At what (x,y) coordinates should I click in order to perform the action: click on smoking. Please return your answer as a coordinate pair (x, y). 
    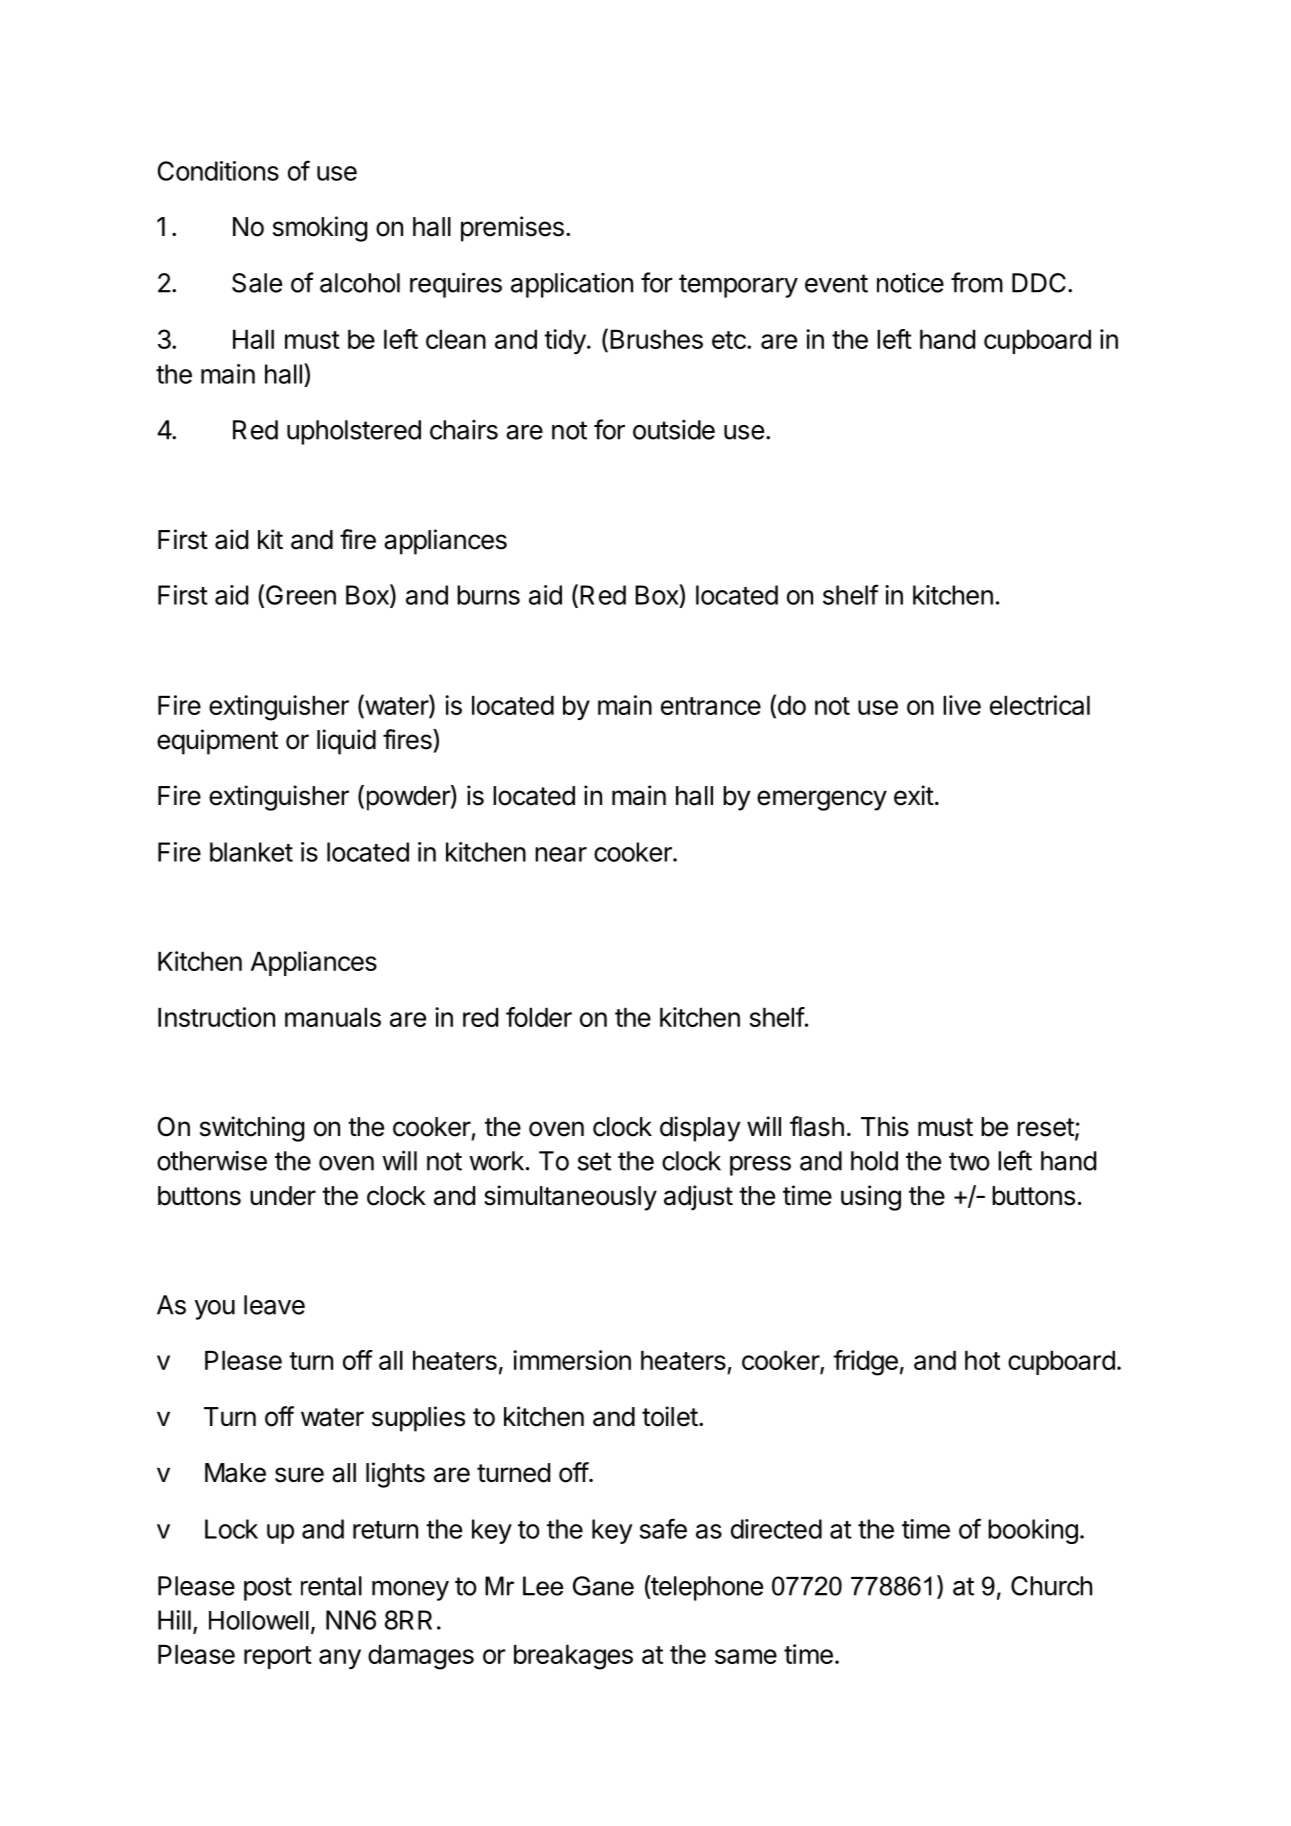
    Looking at the image, I should click on (320, 229).
